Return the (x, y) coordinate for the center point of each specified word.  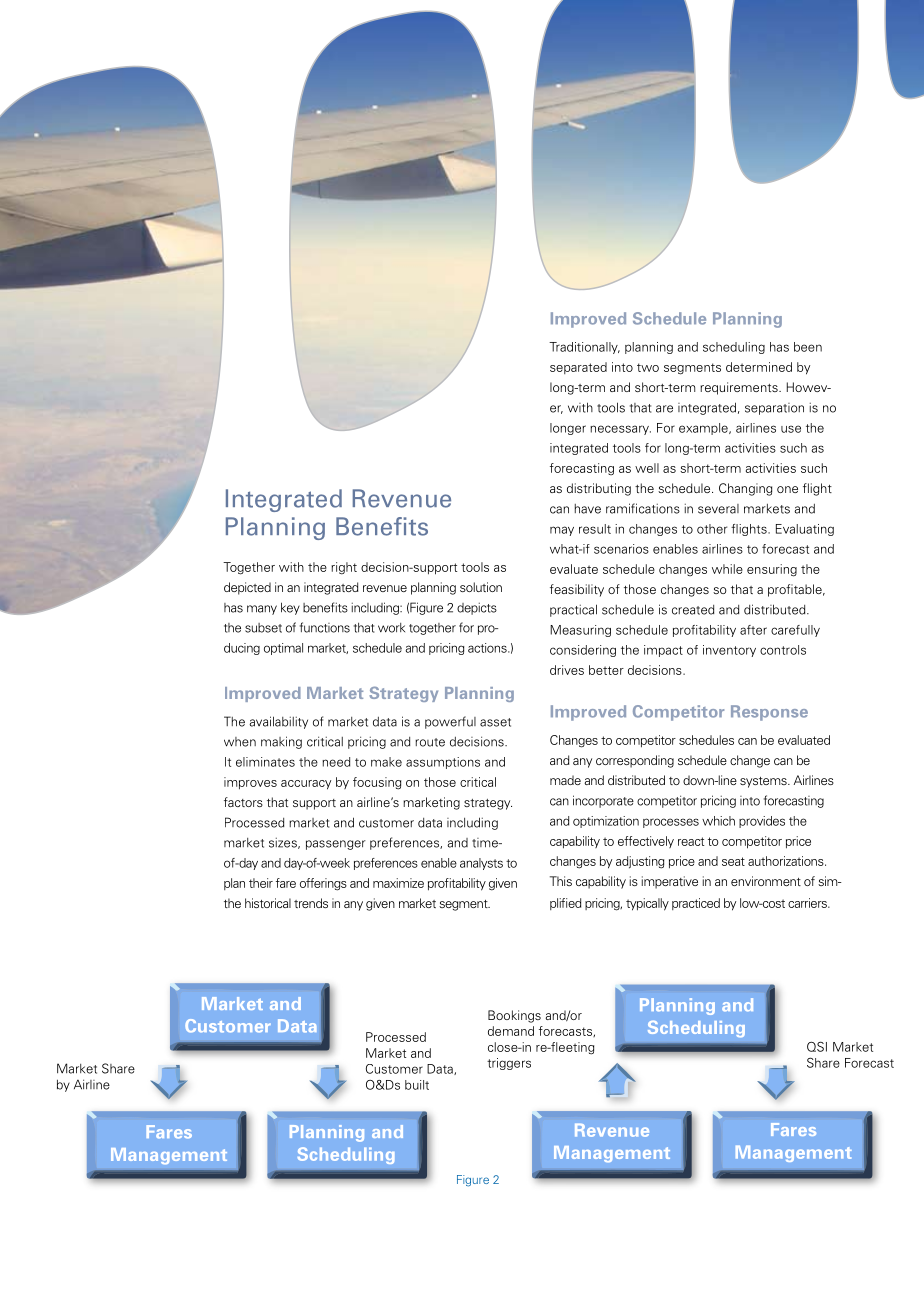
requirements (740, 388)
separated (578, 368)
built (417, 1085)
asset (495, 722)
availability (278, 722)
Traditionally (584, 348)
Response (769, 713)
